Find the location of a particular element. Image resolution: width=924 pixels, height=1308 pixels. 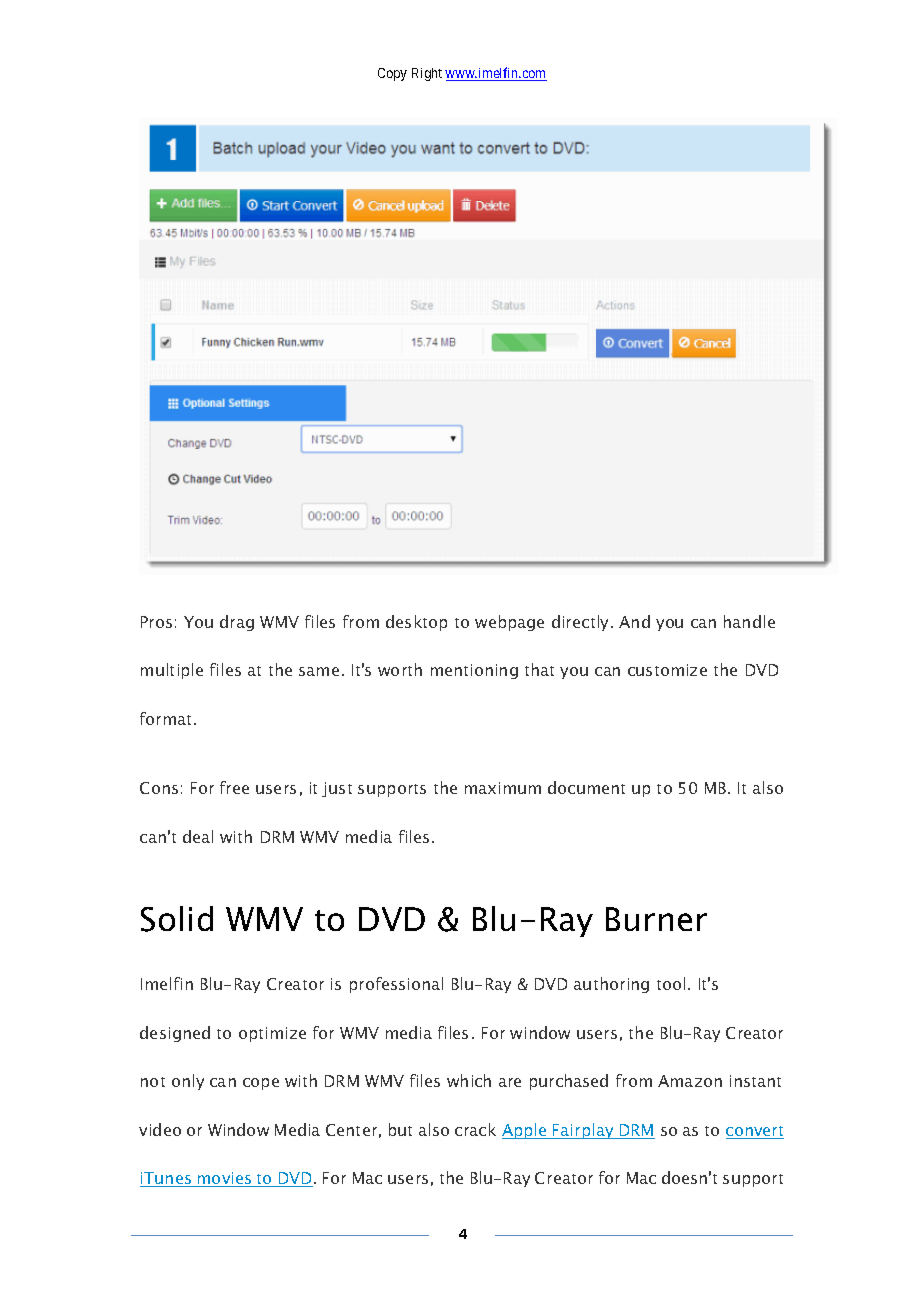

movies is located at coordinates (225, 1179).
